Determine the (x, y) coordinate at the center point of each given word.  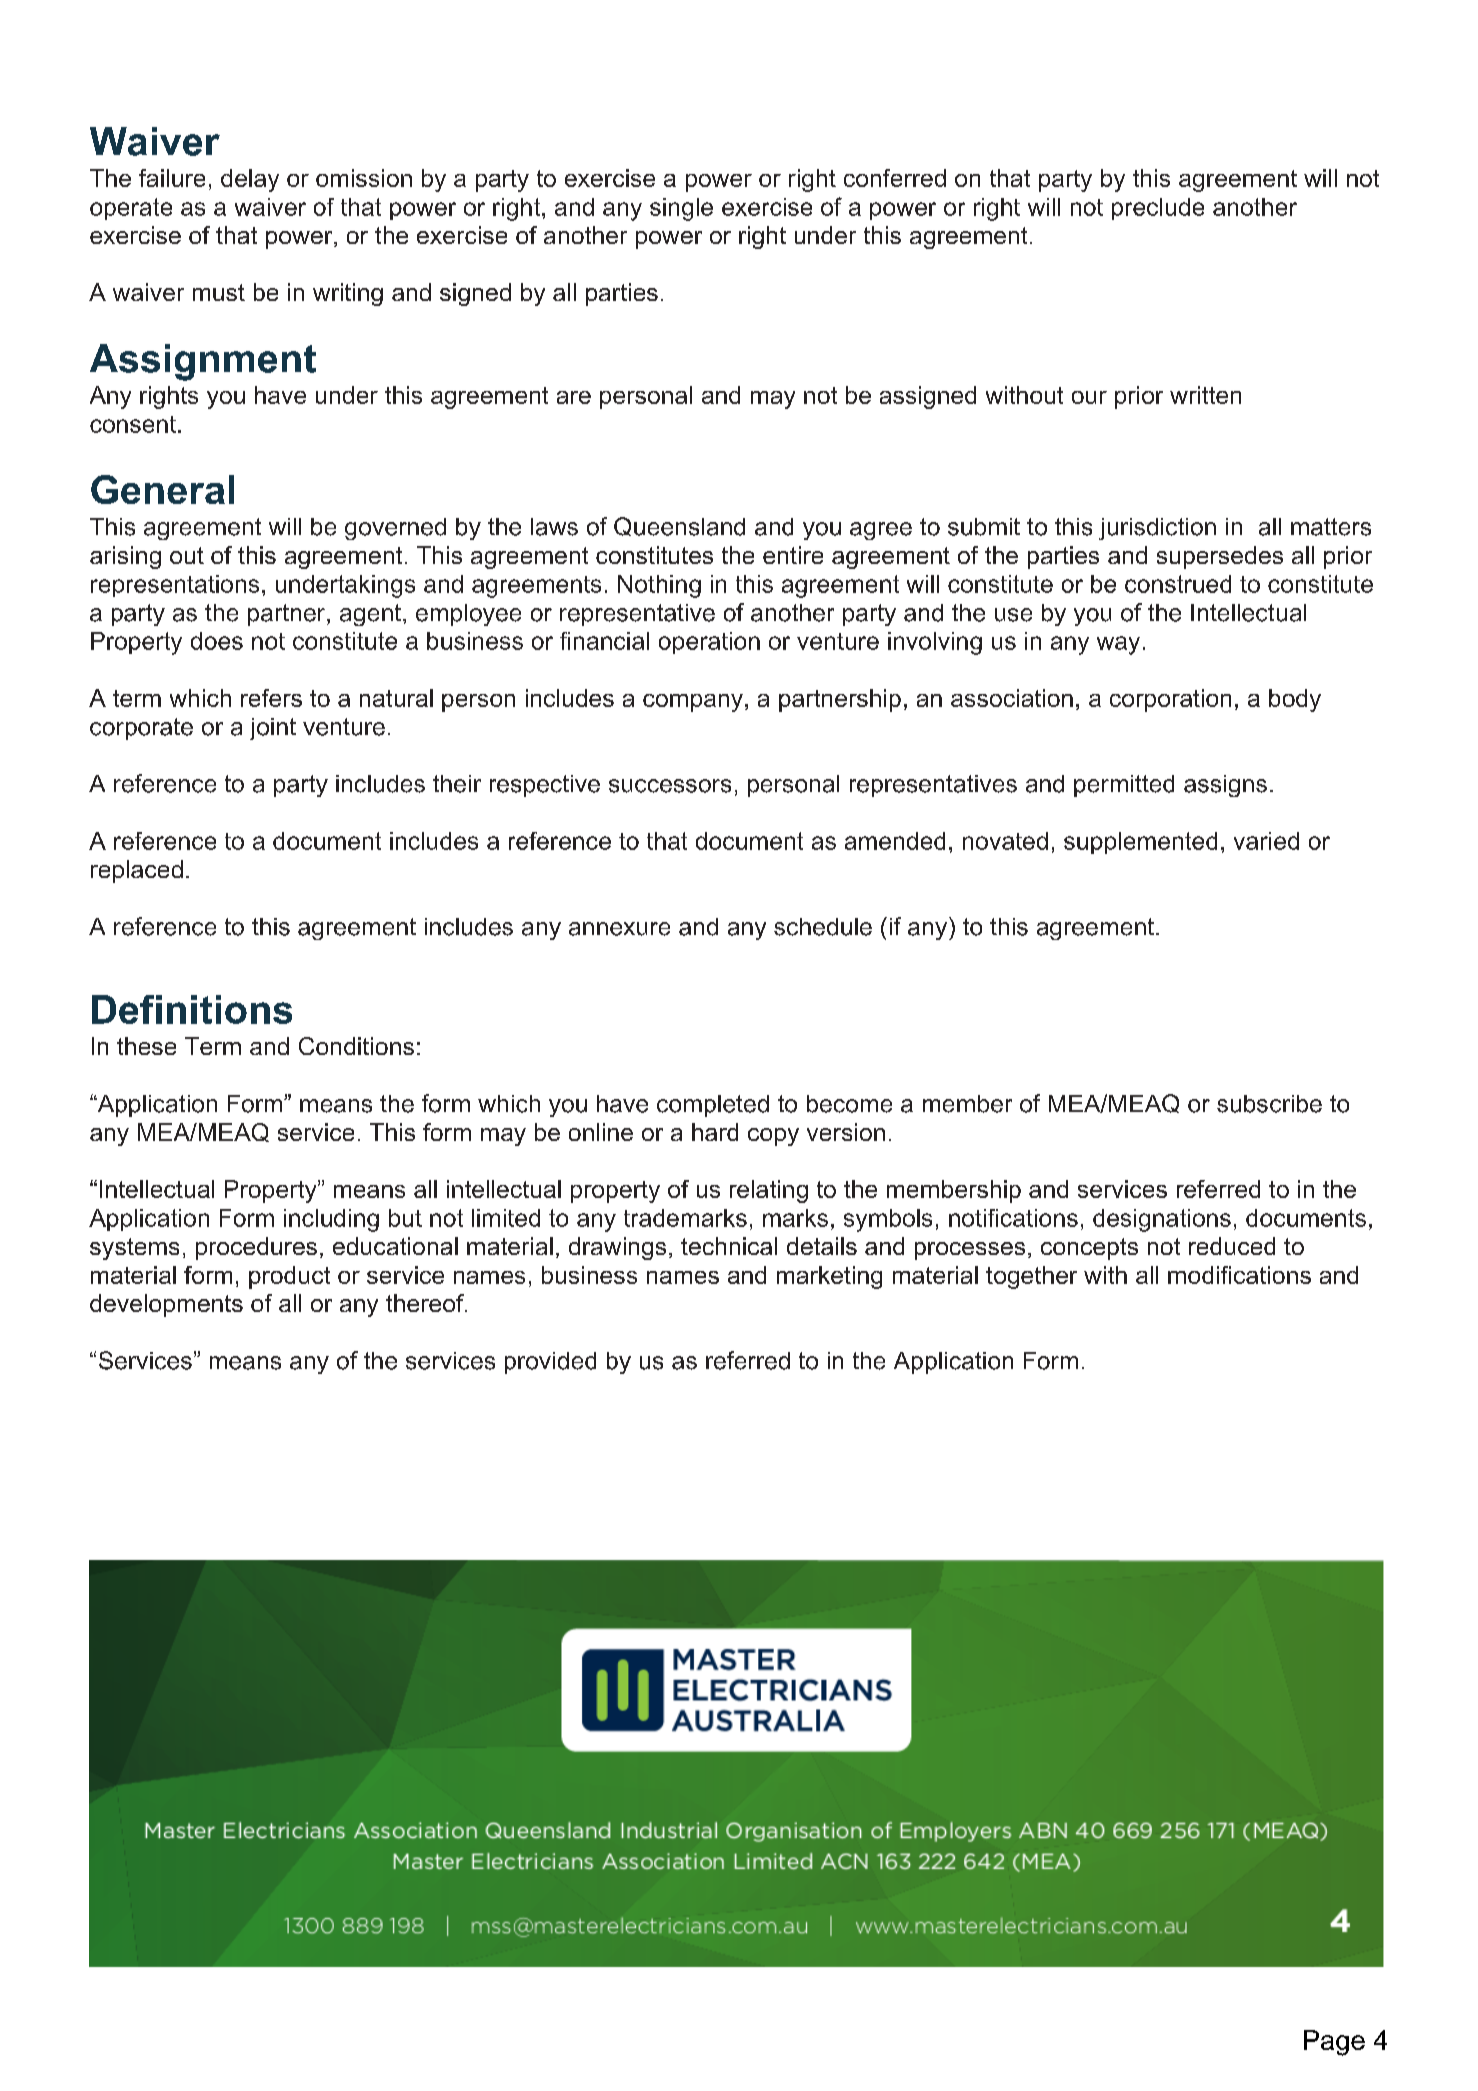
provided (550, 1363)
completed (713, 1106)
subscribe (1269, 1104)
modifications (1239, 1275)
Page (1334, 2043)
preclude (1158, 209)
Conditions (356, 1046)
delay (250, 180)
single (681, 209)
